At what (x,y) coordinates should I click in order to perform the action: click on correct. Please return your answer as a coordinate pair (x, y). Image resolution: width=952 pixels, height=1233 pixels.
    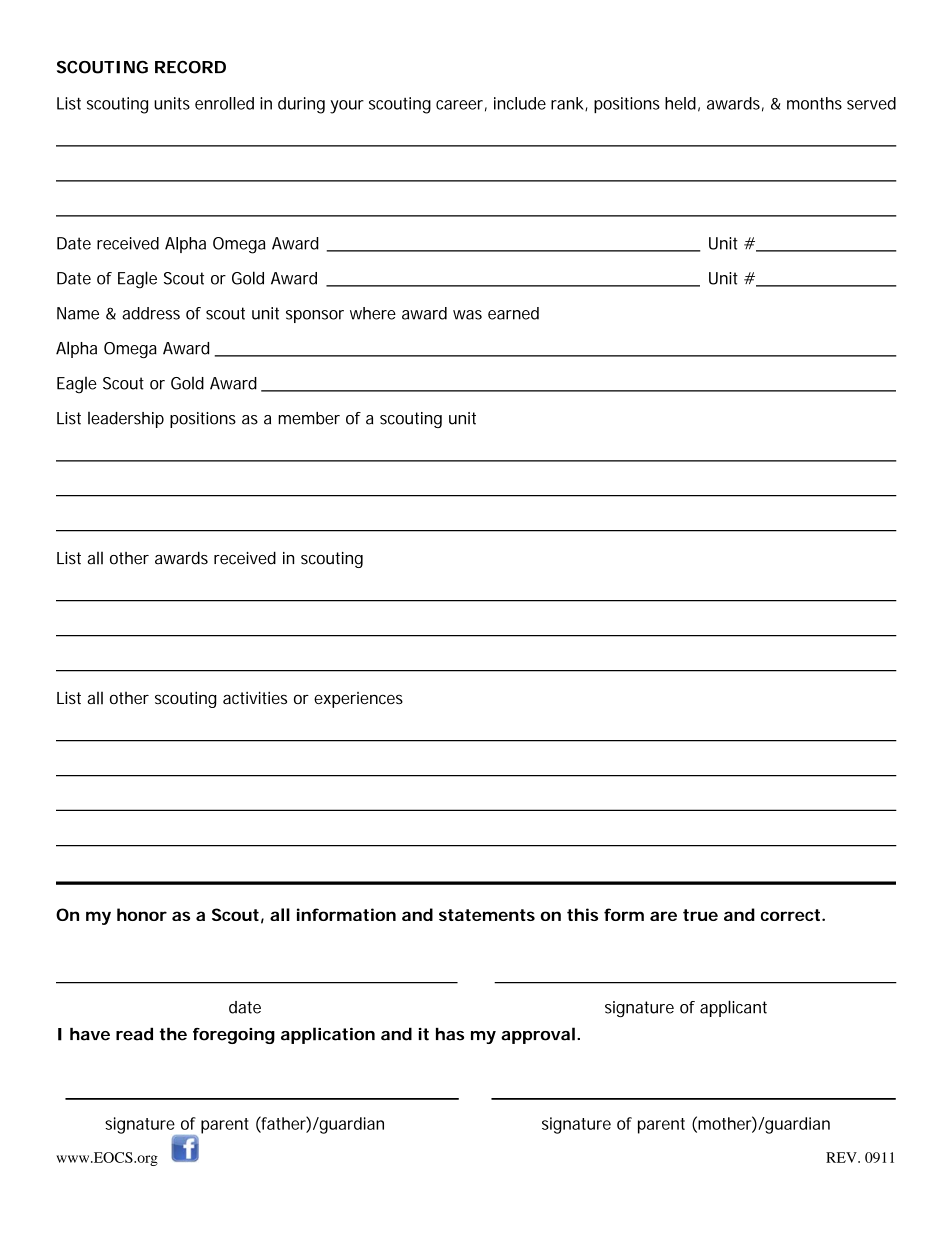
    Looking at the image, I should click on (792, 915).
